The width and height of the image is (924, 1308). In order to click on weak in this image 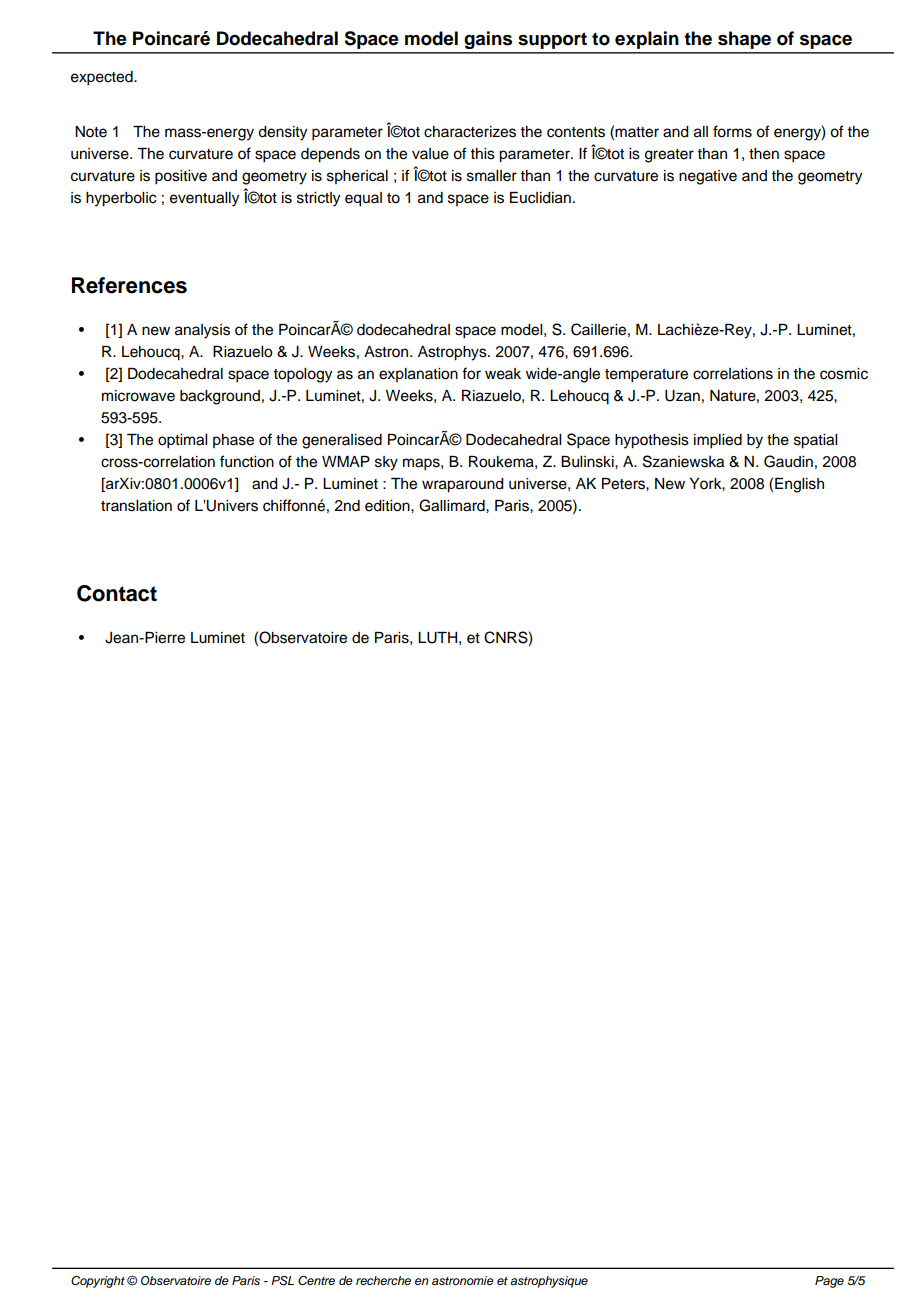, I will do `click(503, 374)`.
